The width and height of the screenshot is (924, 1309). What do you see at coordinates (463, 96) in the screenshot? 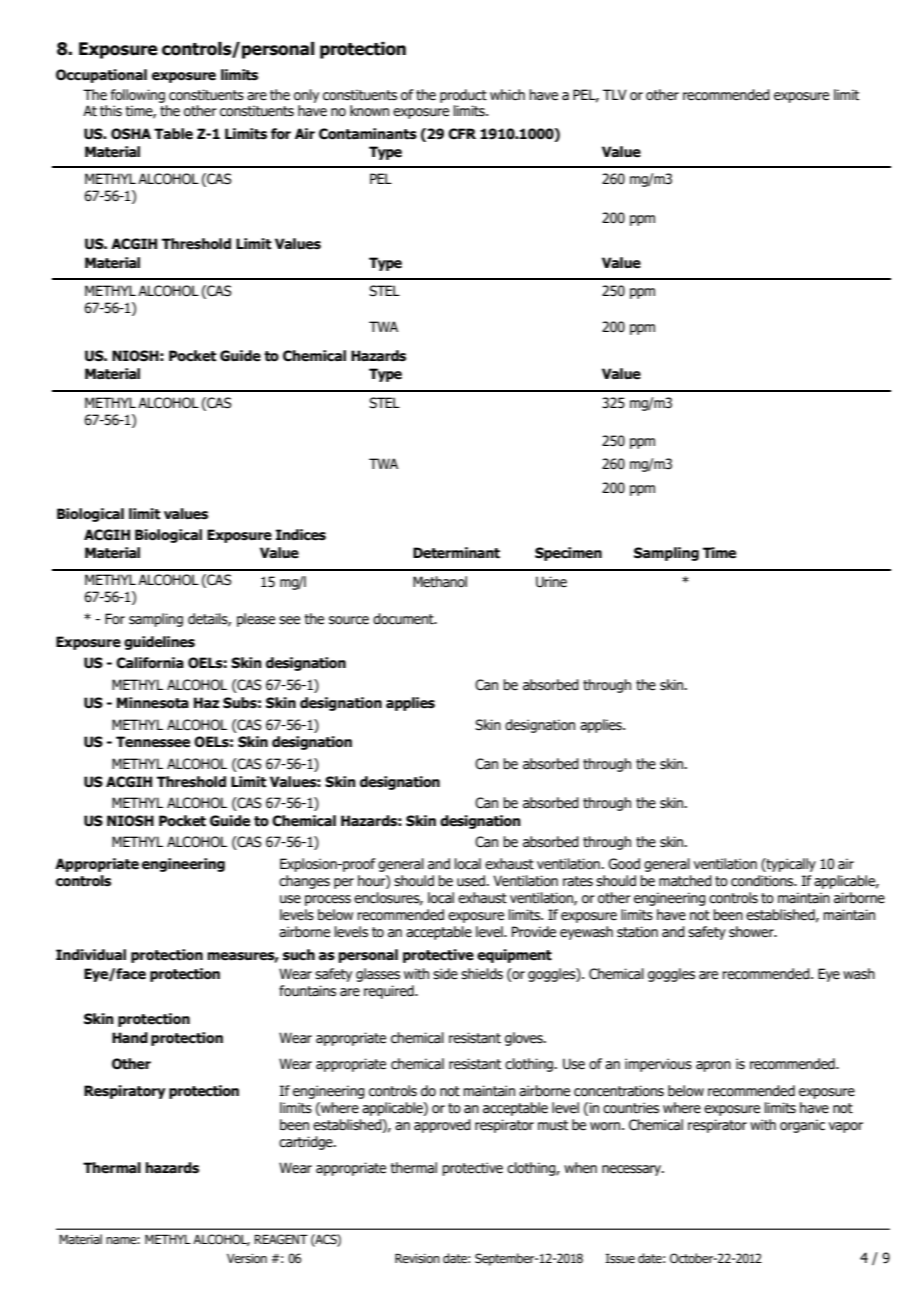
I see `product` at bounding box center [463, 96].
